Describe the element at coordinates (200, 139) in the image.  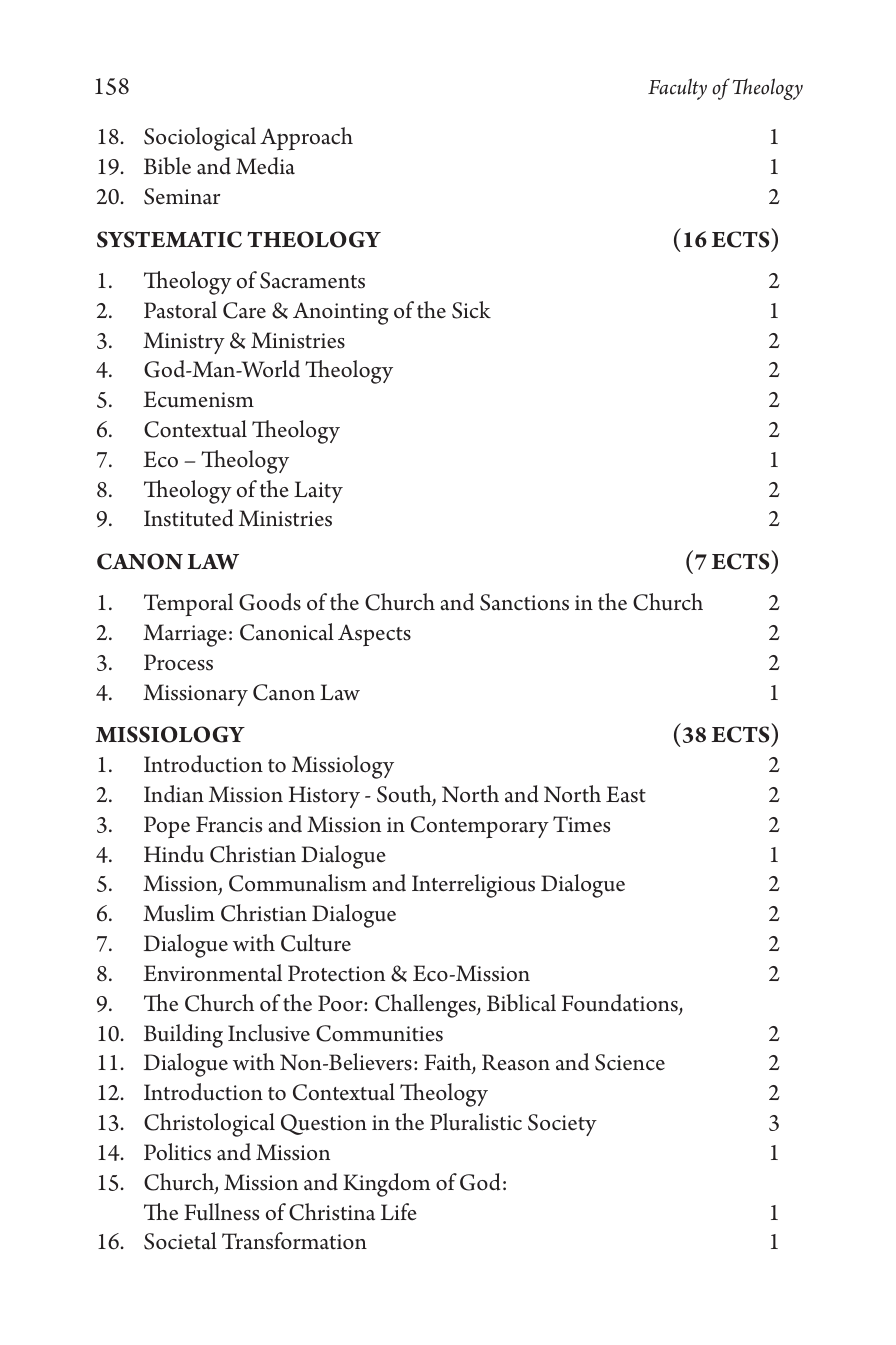
I see `Sociological` at that location.
